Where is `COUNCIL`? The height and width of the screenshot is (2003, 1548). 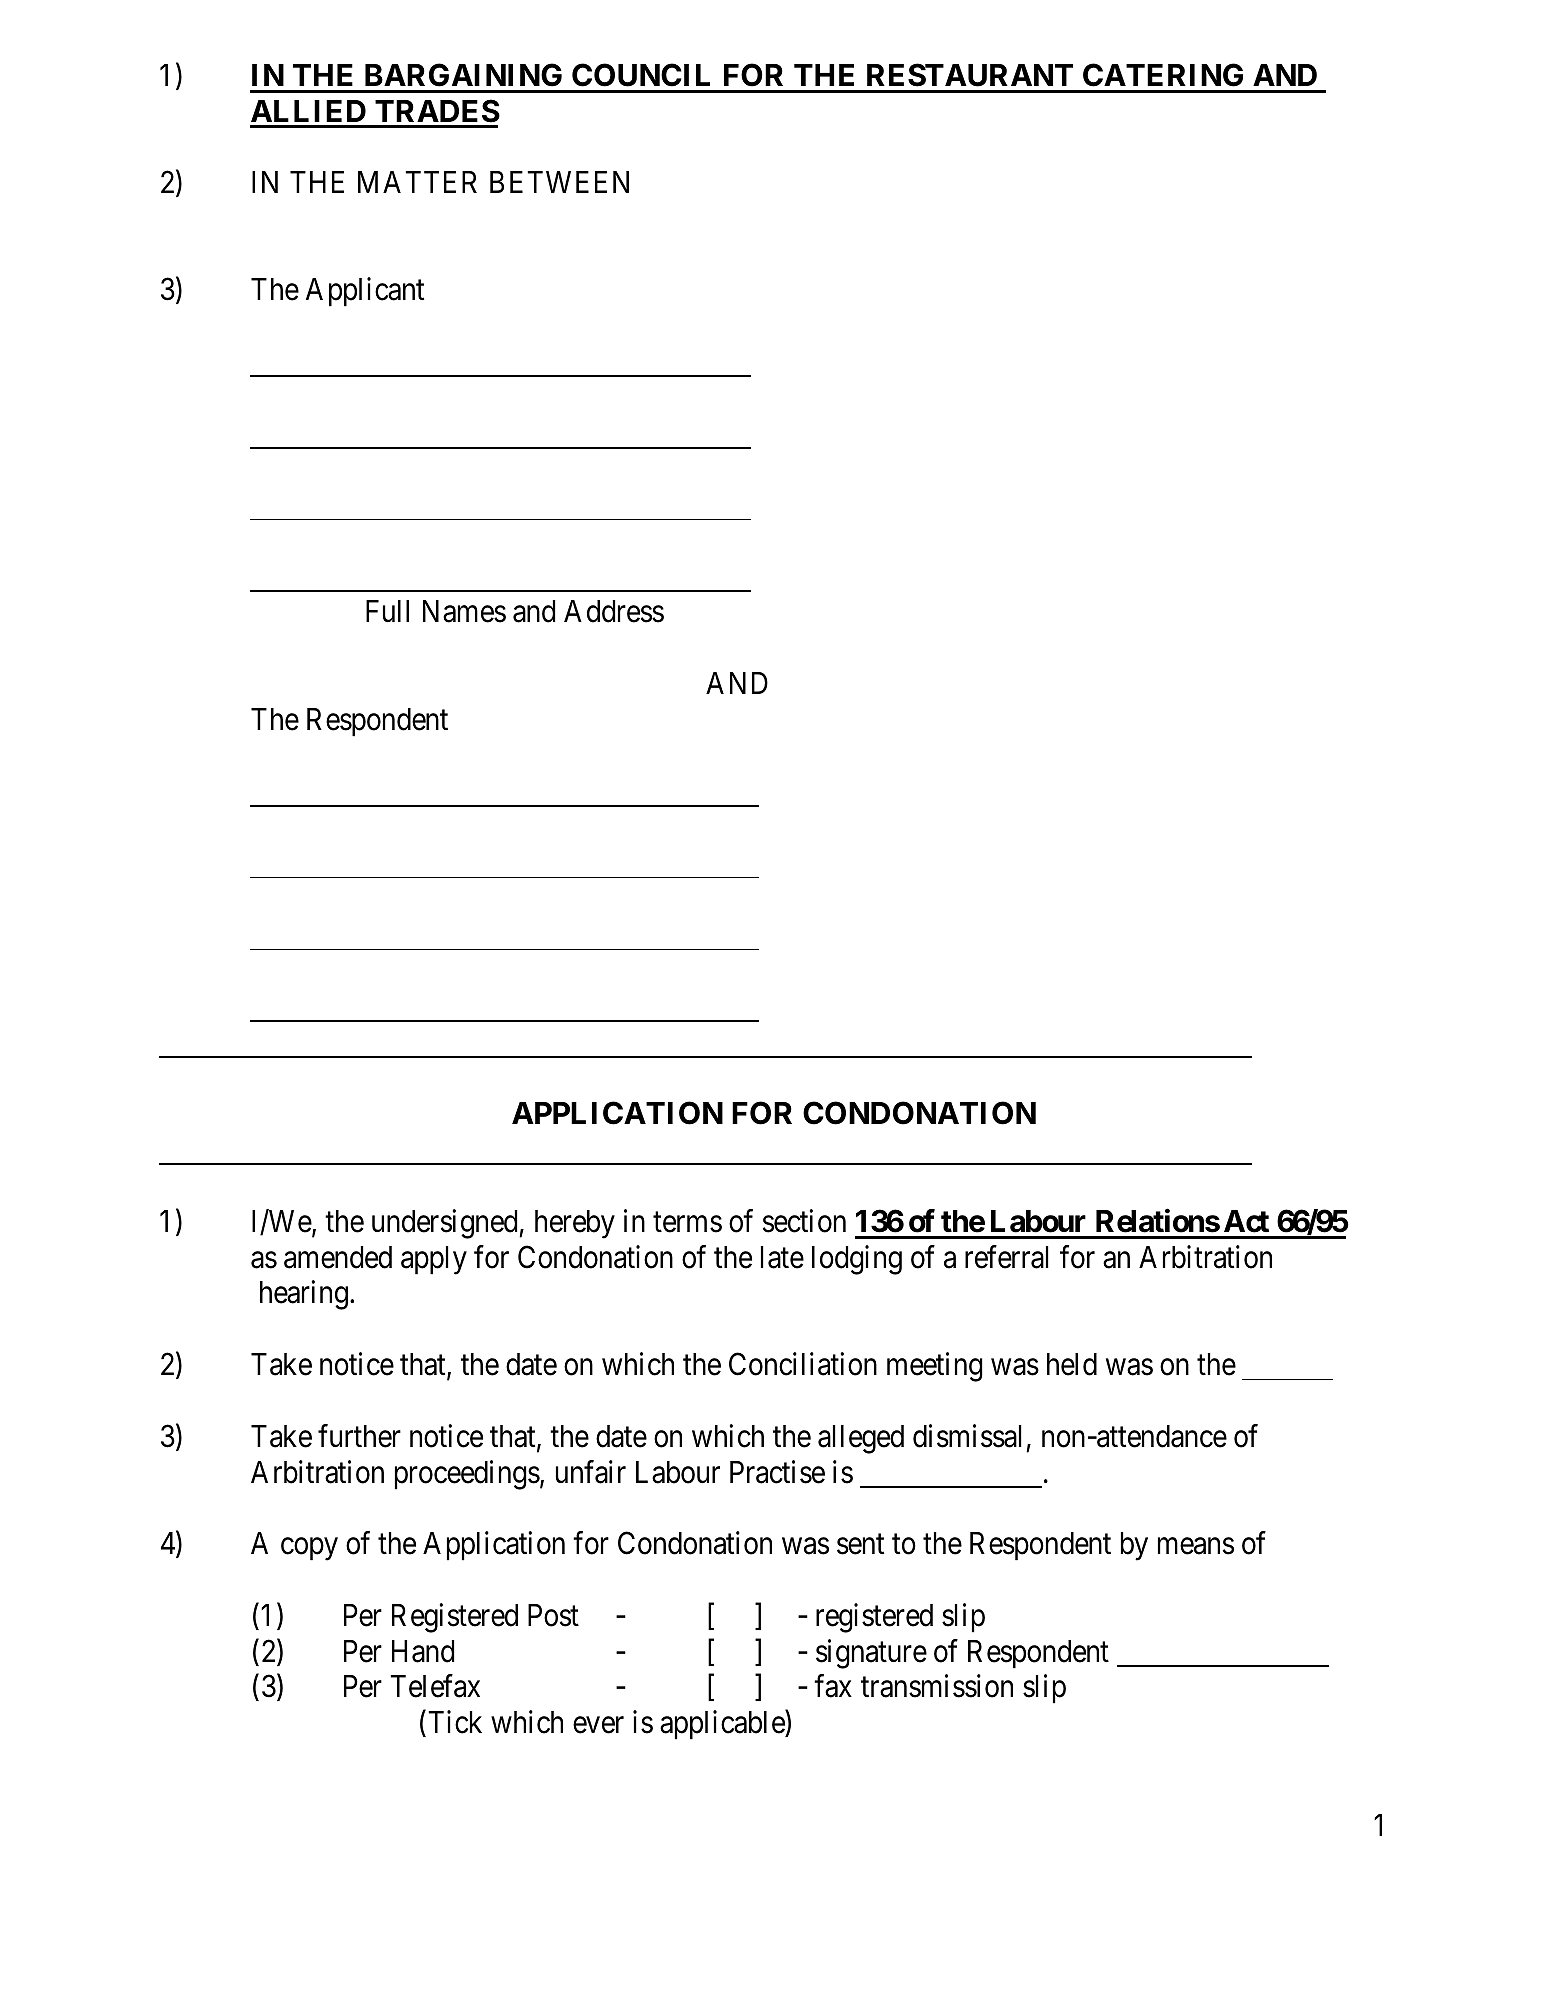 COUNCIL is located at coordinates (641, 75).
